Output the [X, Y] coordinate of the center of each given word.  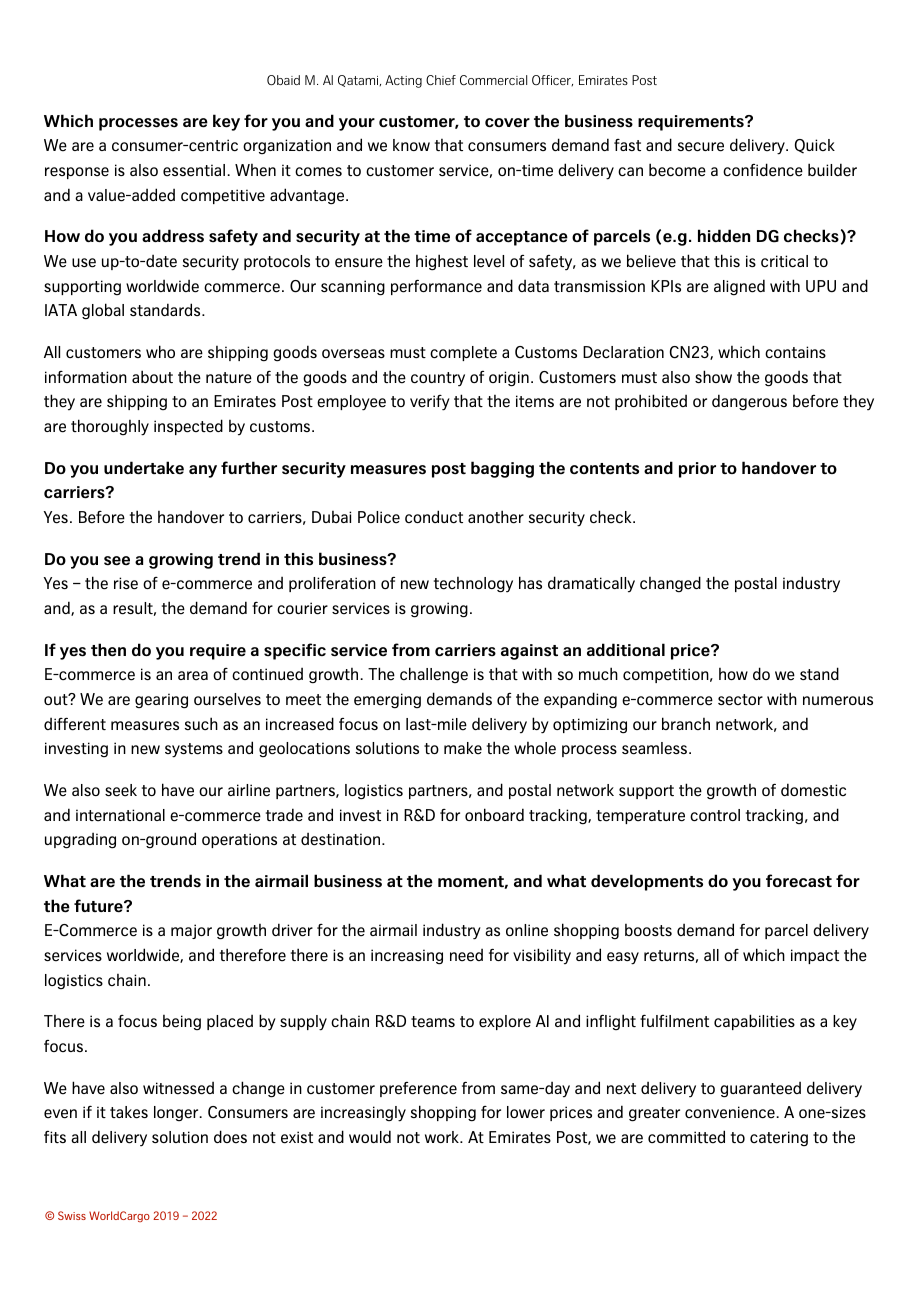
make [463, 748]
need [466, 955]
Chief [441, 80]
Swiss [72, 1215]
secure [701, 147]
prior [697, 470]
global [103, 311]
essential [194, 170]
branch [686, 723]
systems [194, 750]
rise [126, 583]
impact [815, 956]
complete [463, 353]
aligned [739, 287]
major [191, 931]
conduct [434, 516]
